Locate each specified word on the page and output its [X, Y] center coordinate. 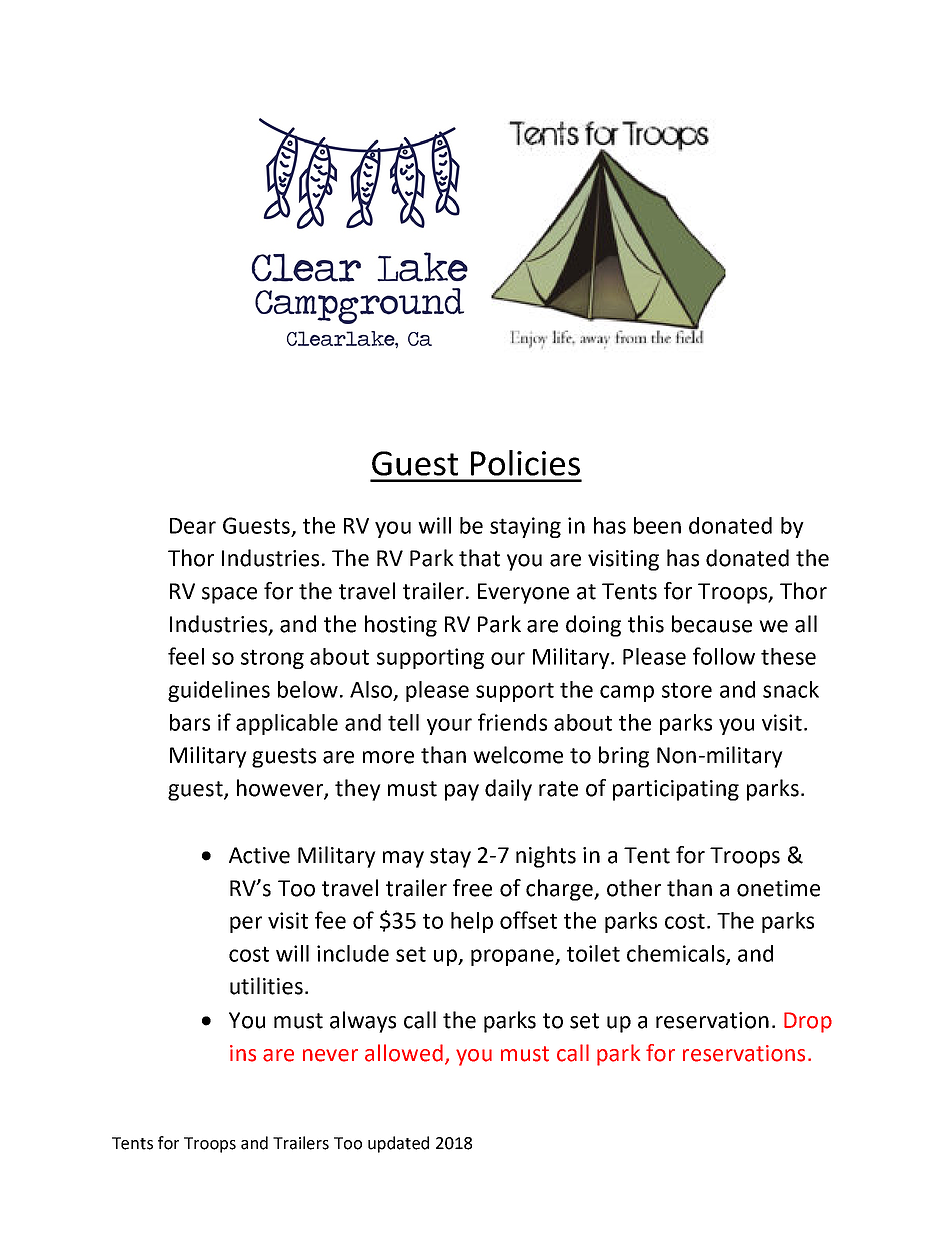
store [687, 690]
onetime [778, 888]
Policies [525, 463]
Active [259, 855]
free [472, 888]
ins [243, 1053]
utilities [266, 986]
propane [513, 957]
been [657, 525]
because [712, 624]
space [229, 595]
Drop [808, 1022]
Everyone [523, 593]
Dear [193, 526]
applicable [287, 724]
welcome [518, 755]
